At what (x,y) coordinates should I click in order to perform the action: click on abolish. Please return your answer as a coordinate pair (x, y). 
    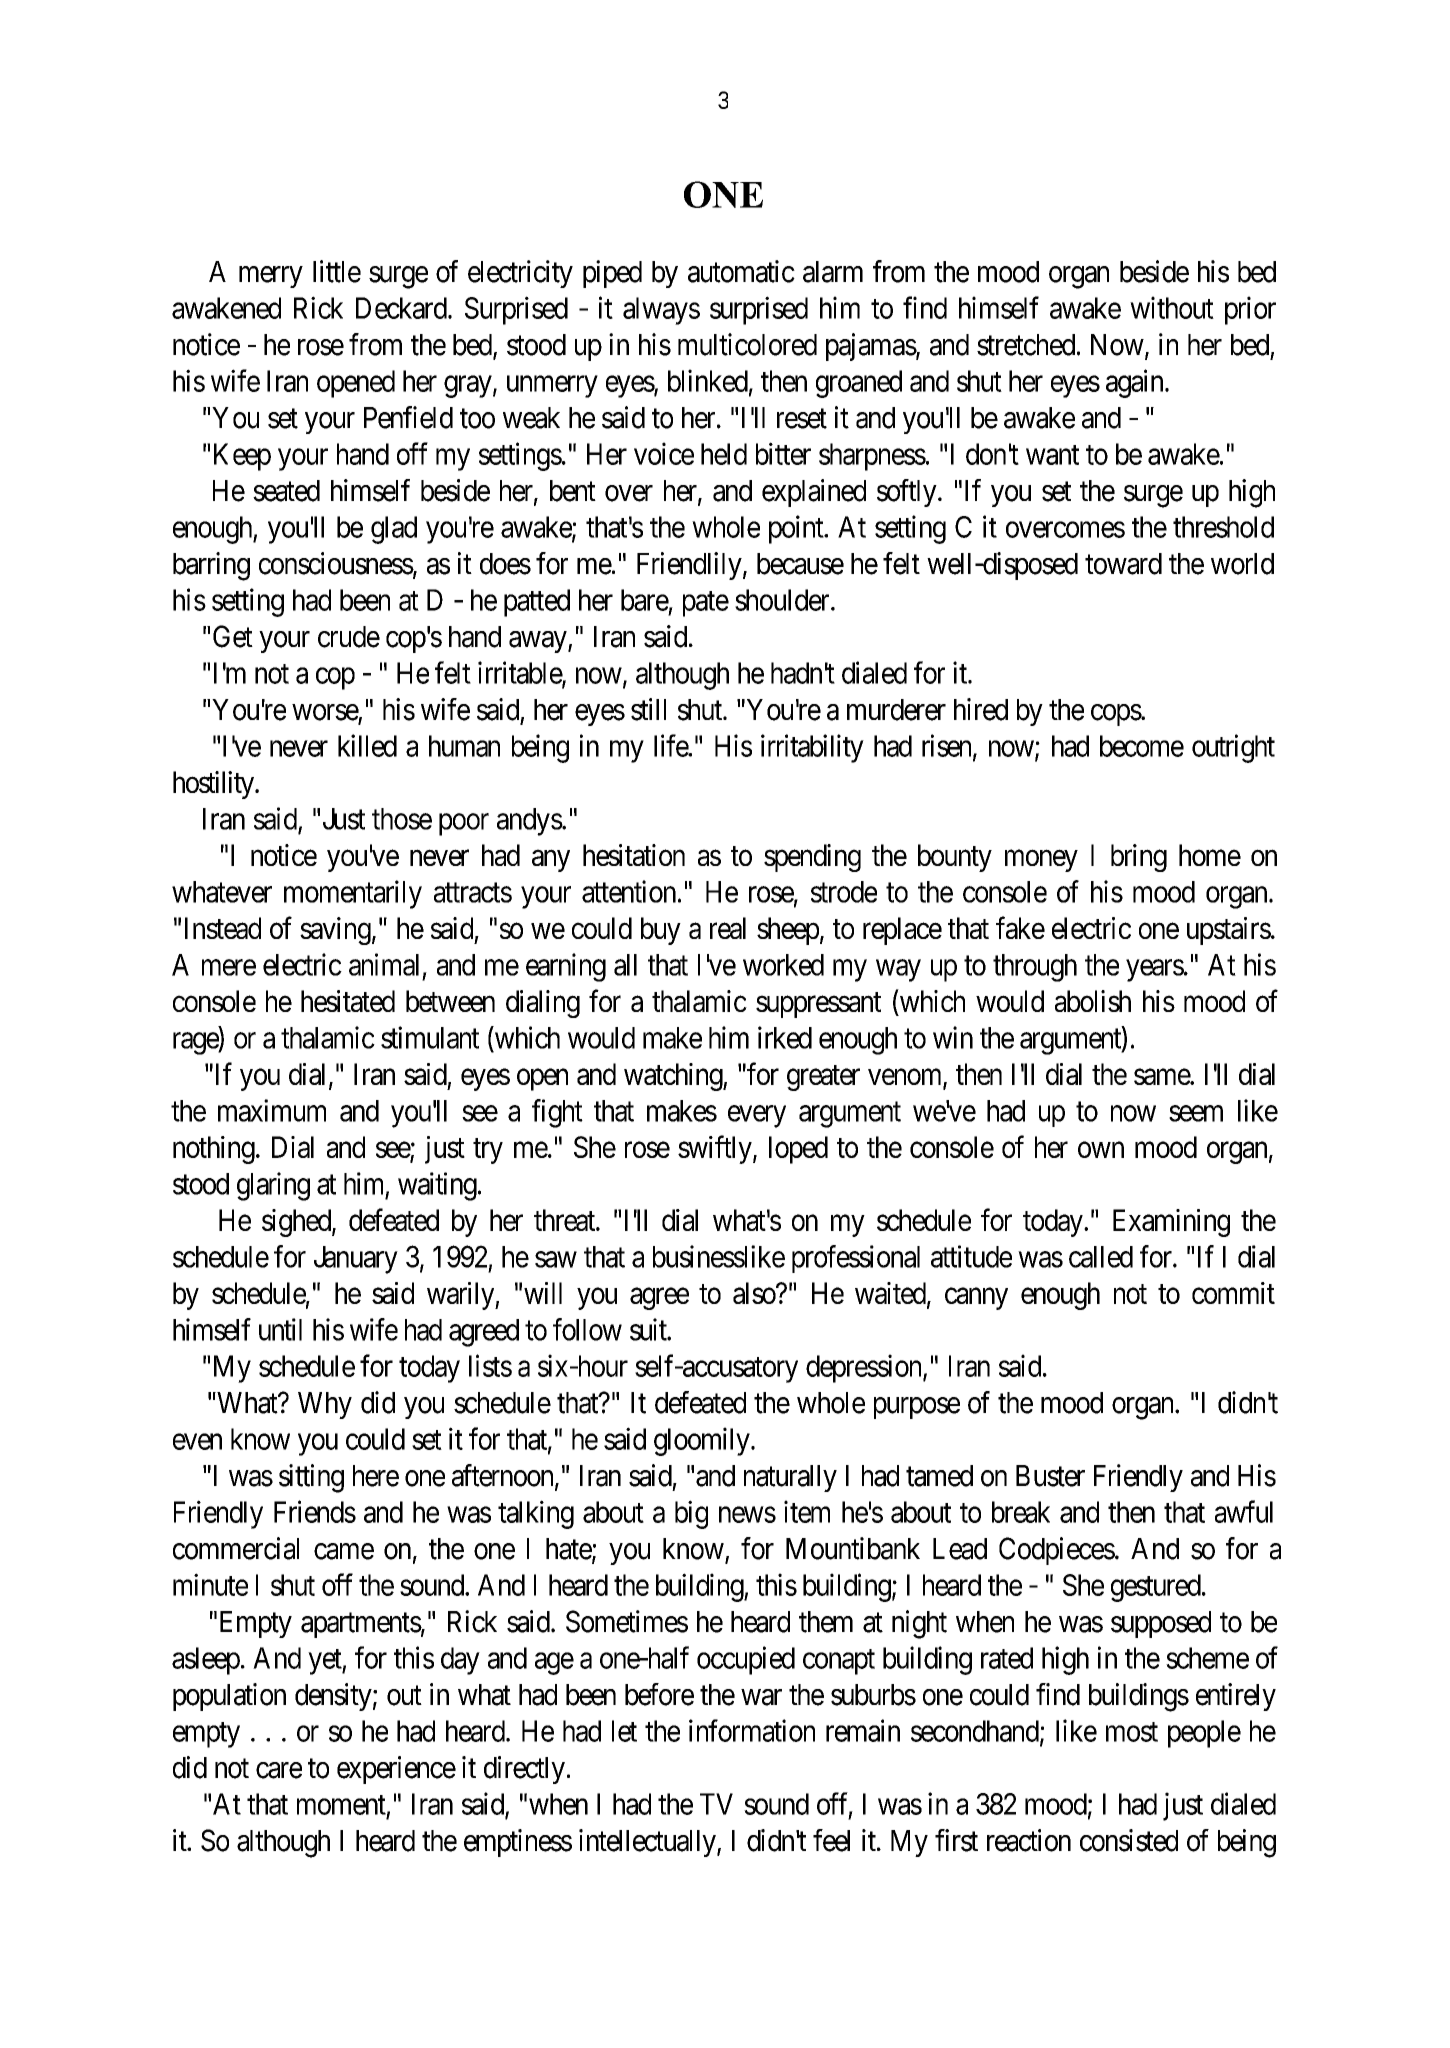
    Looking at the image, I should click on (1093, 1001).
